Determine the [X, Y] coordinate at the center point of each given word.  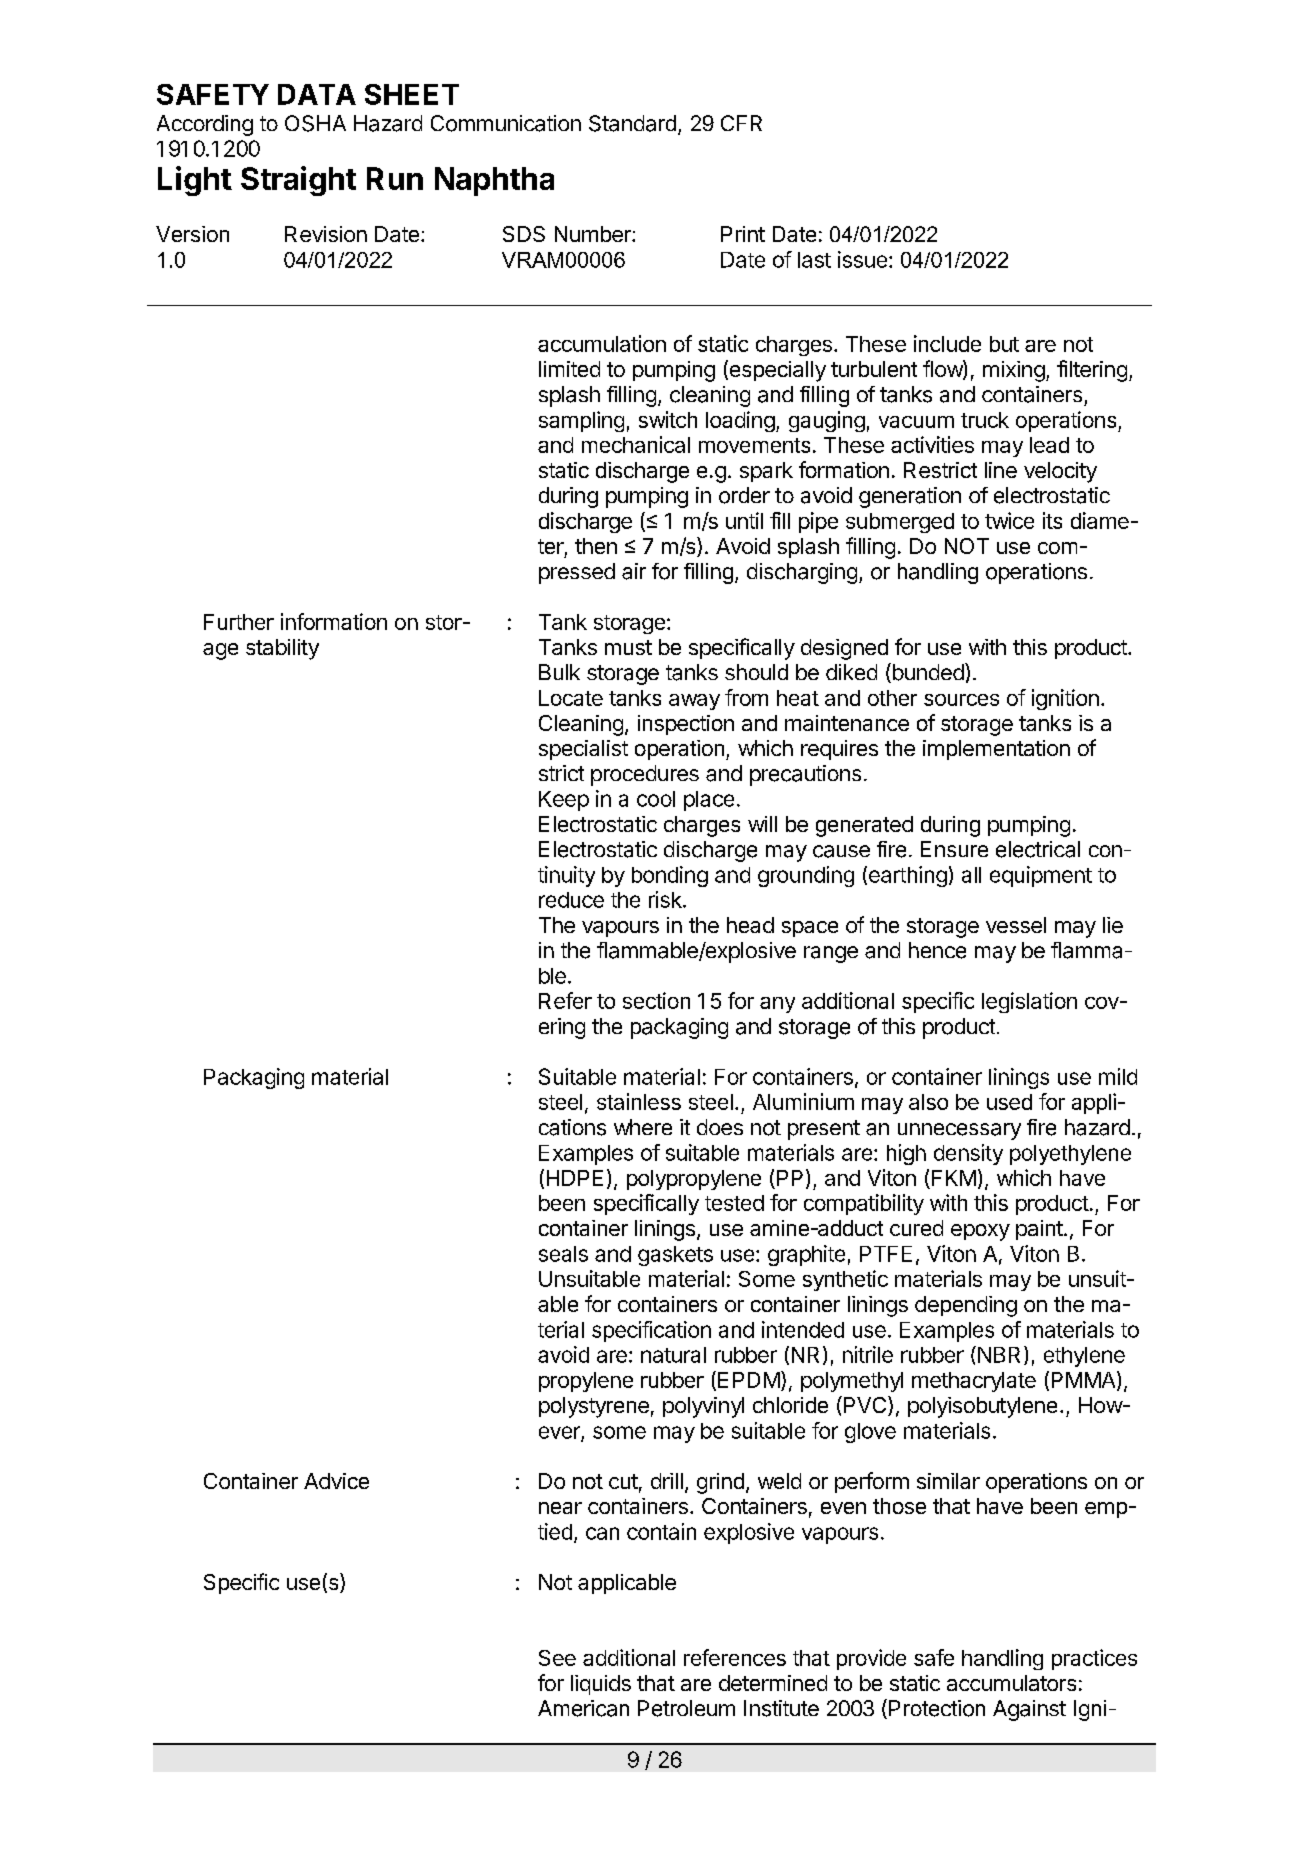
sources [961, 700]
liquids [601, 1685]
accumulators [1011, 1683]
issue [862, 259]
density [968, 1154]
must [628, 647]
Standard [632, 123]
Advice [336, 1481]
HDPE [575, 1178]
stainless [639, 1101]
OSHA [315, 123]
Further [239, 622]
